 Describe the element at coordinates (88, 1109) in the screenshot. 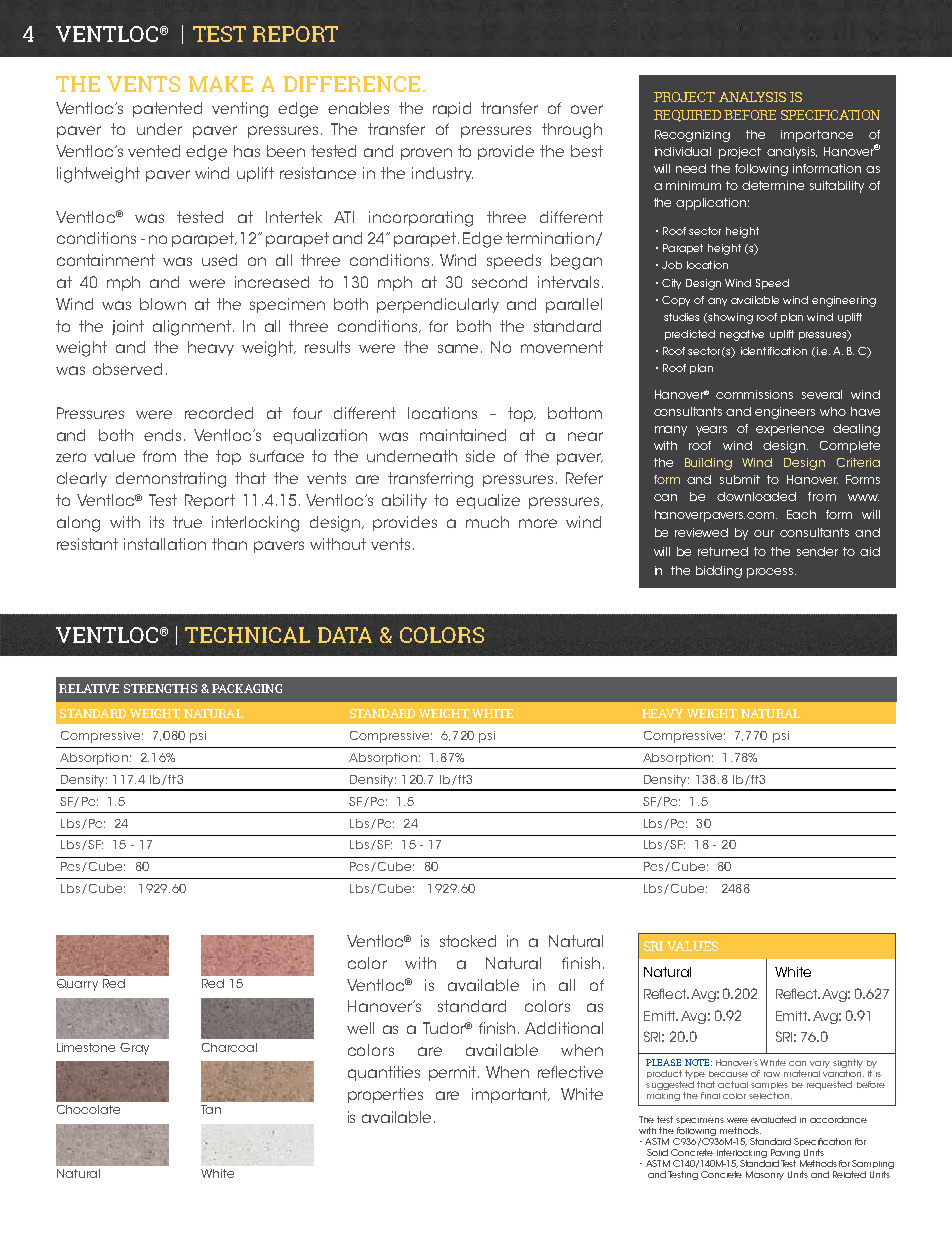

I see `Chocolate` at that location.
